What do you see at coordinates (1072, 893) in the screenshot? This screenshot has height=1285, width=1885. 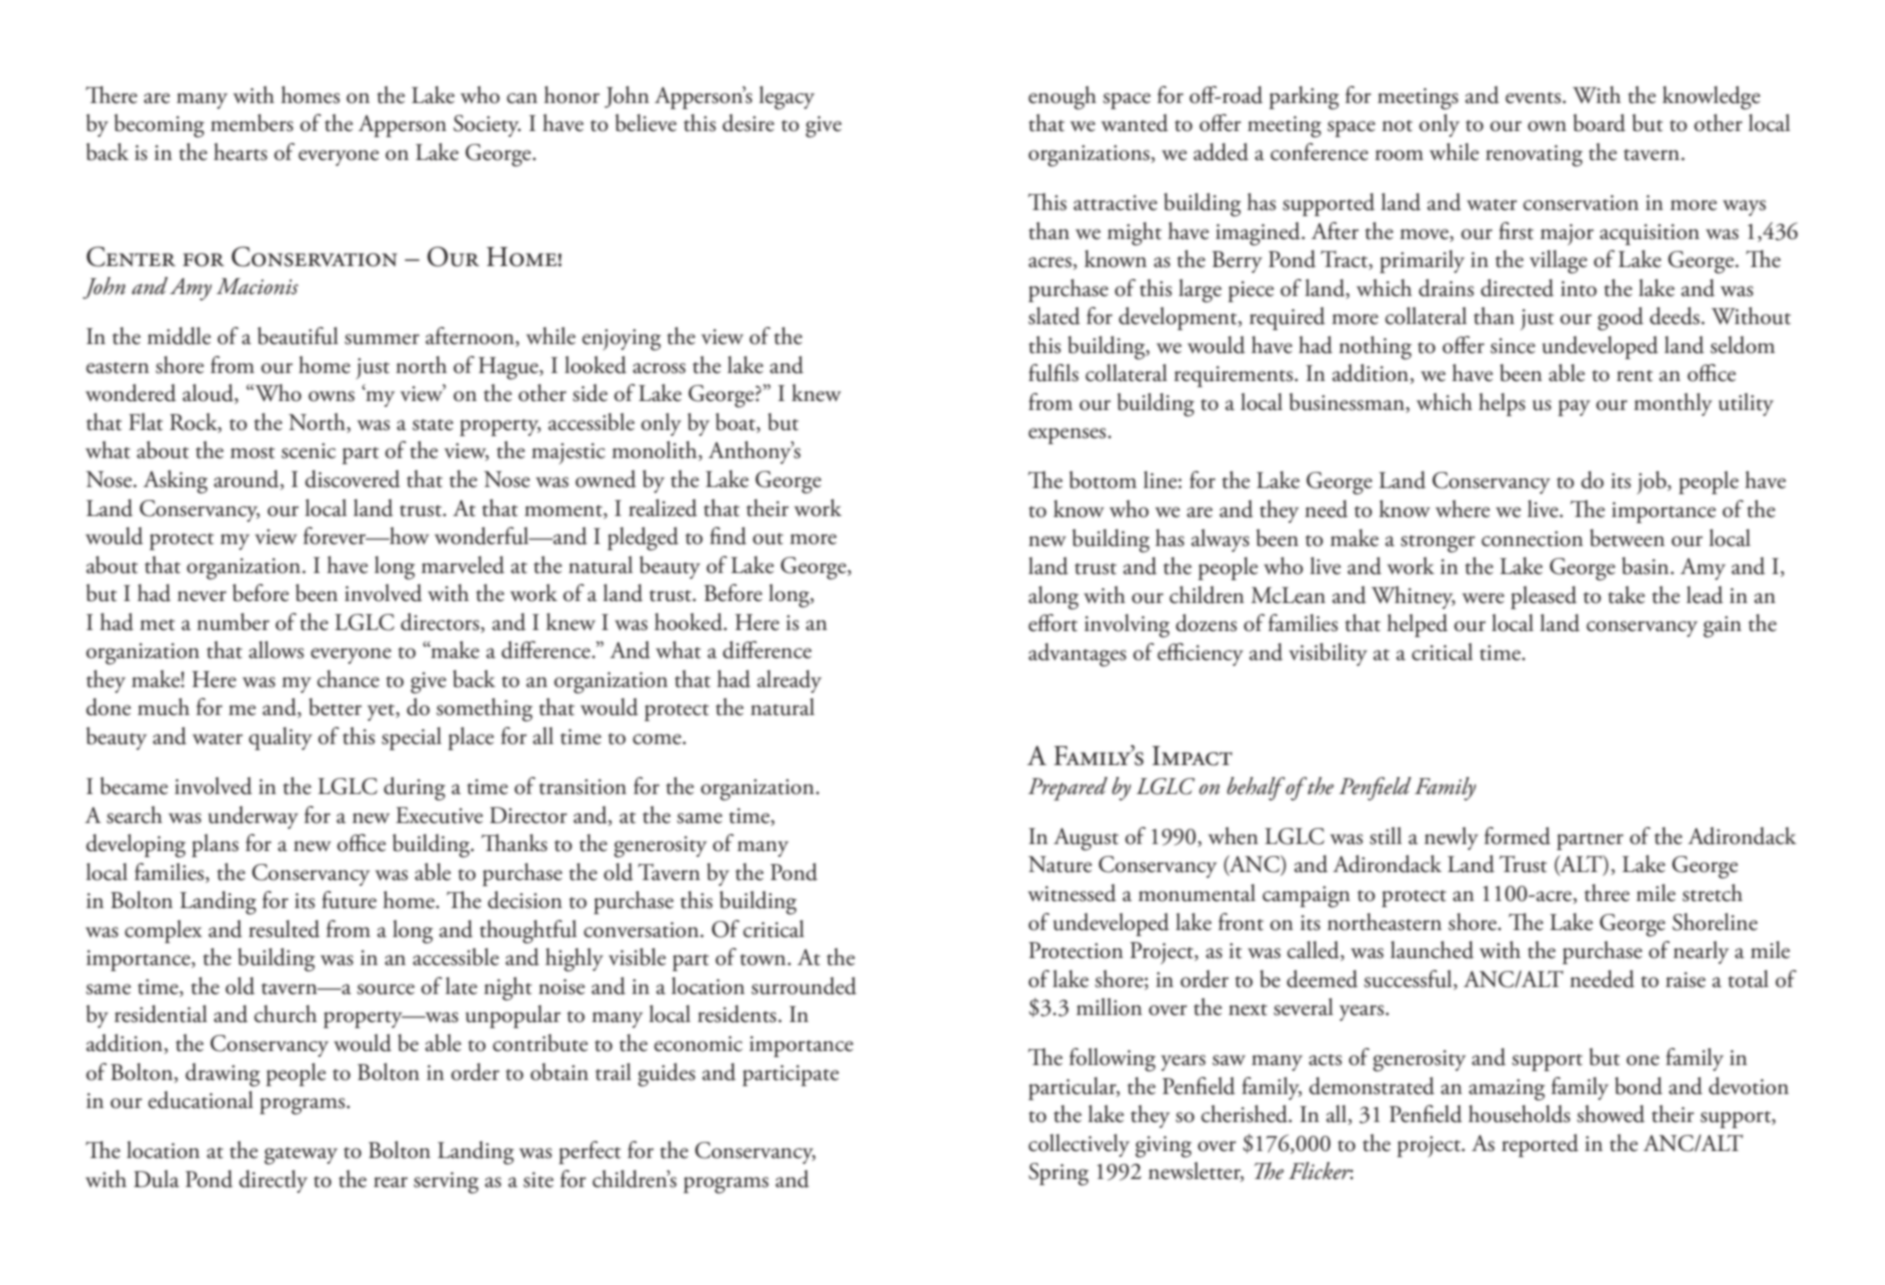 I see `witnessed` at bounding box center [1072, 893].
